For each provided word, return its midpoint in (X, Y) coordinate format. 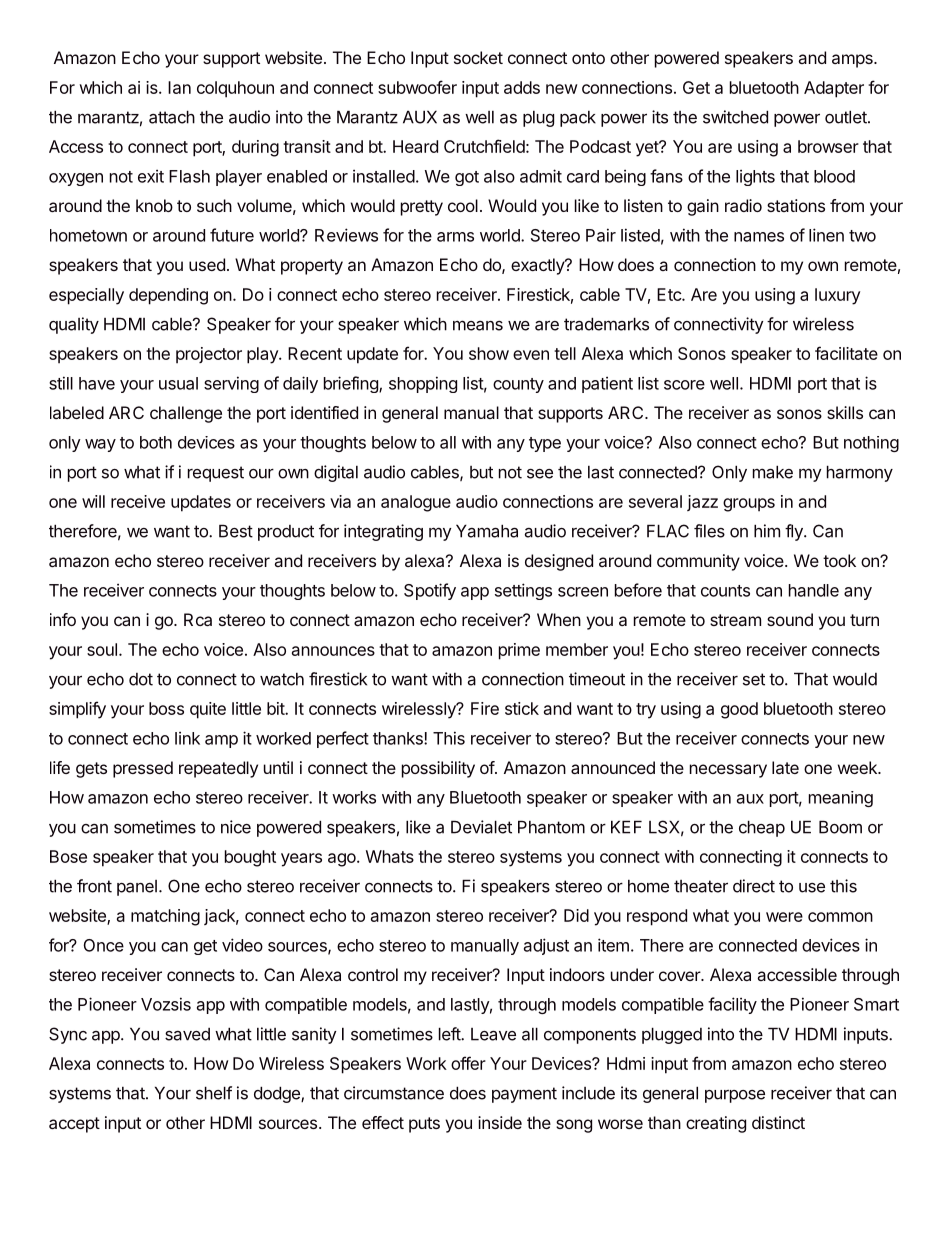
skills (845, 412)
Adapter (834, 89)
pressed (143, 769)
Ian (179, 87)
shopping (423, 384)
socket (478, 57)
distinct (778, 1122)
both (156, 442)
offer (468, 1063)
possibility (438, 769)
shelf (214, 1093)
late (785, 767)
